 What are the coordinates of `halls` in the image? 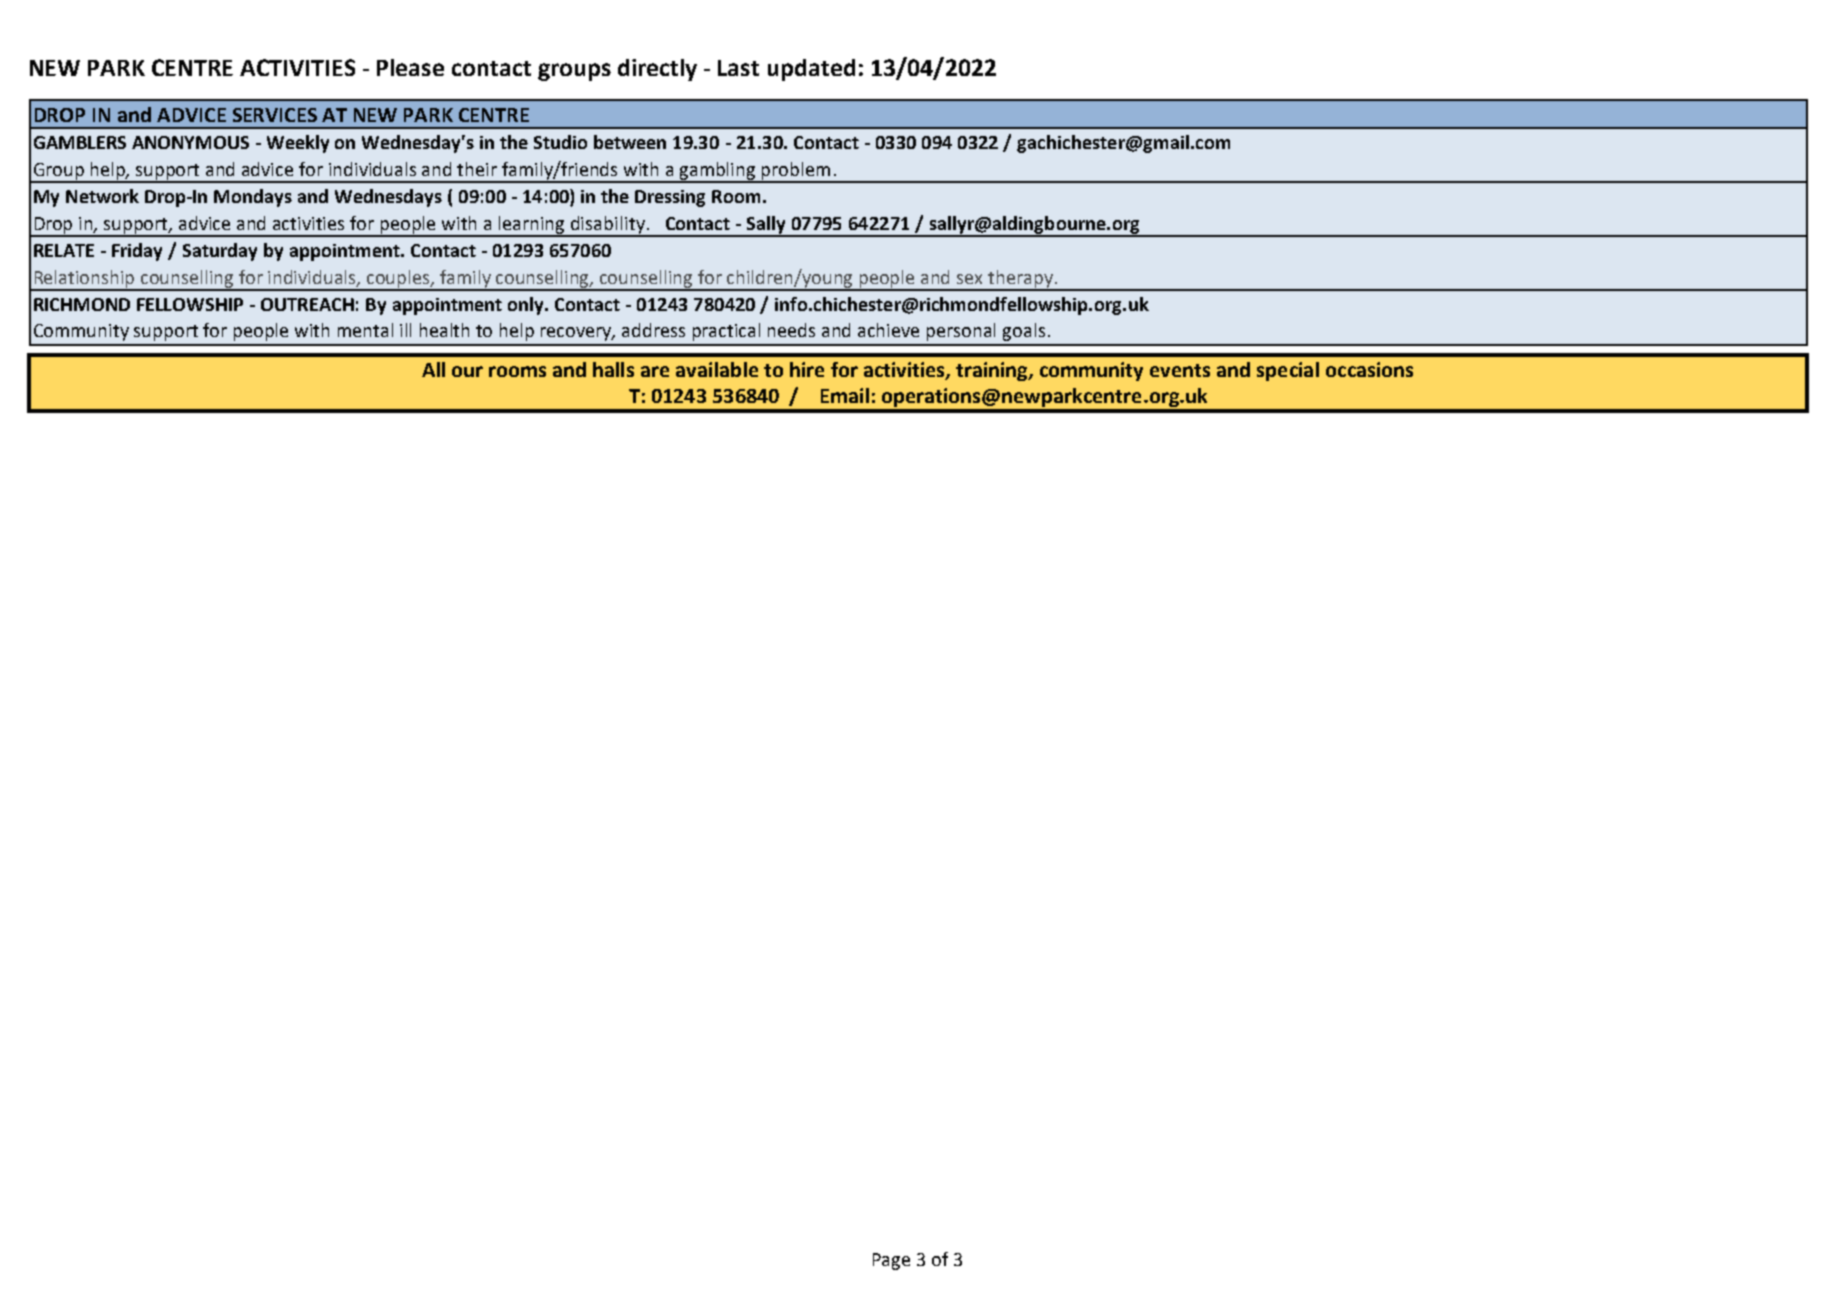 It's located at (613, 369).
